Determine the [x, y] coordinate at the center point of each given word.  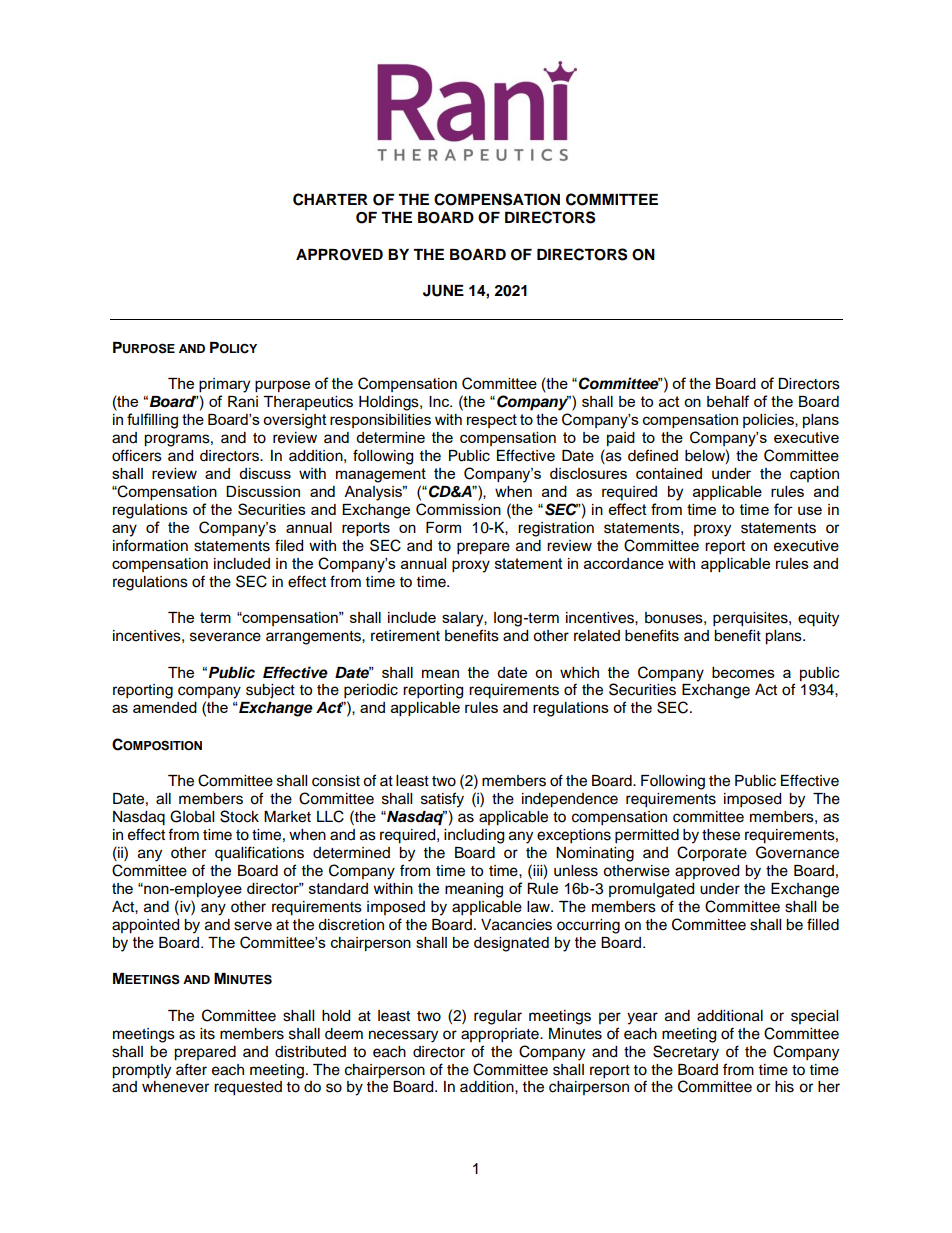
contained [669, 473]
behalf [728, 401]
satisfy [442, 800]
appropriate [501, 1035]
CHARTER [330, 199]
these [721, 835]
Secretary [686, 1053]
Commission [458, 509]
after [191, 1069]
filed [289, 545]
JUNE [443, 291]
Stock [239, 816]
